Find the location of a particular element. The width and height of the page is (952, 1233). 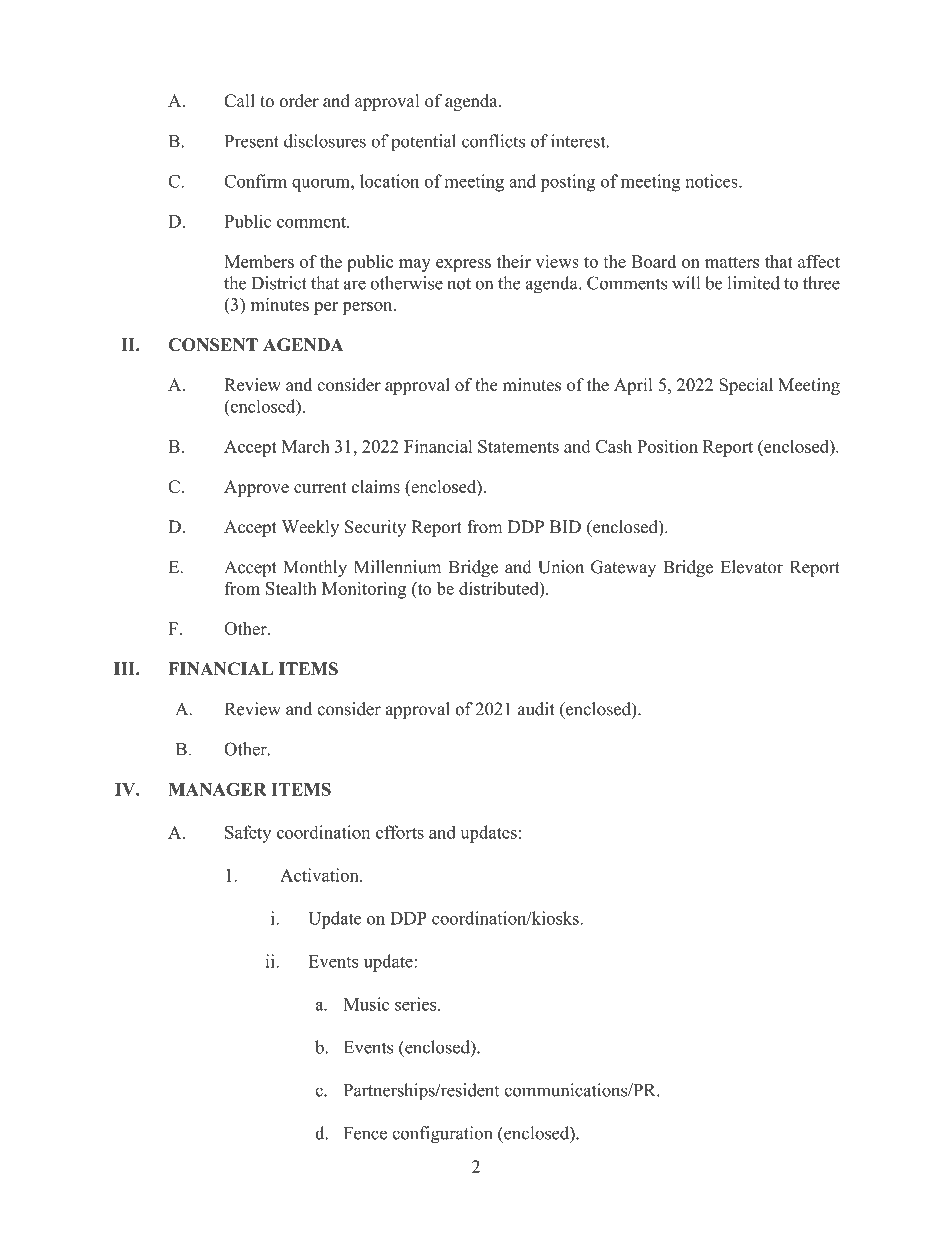

MANAGER is located at coordinates (217, 789).
